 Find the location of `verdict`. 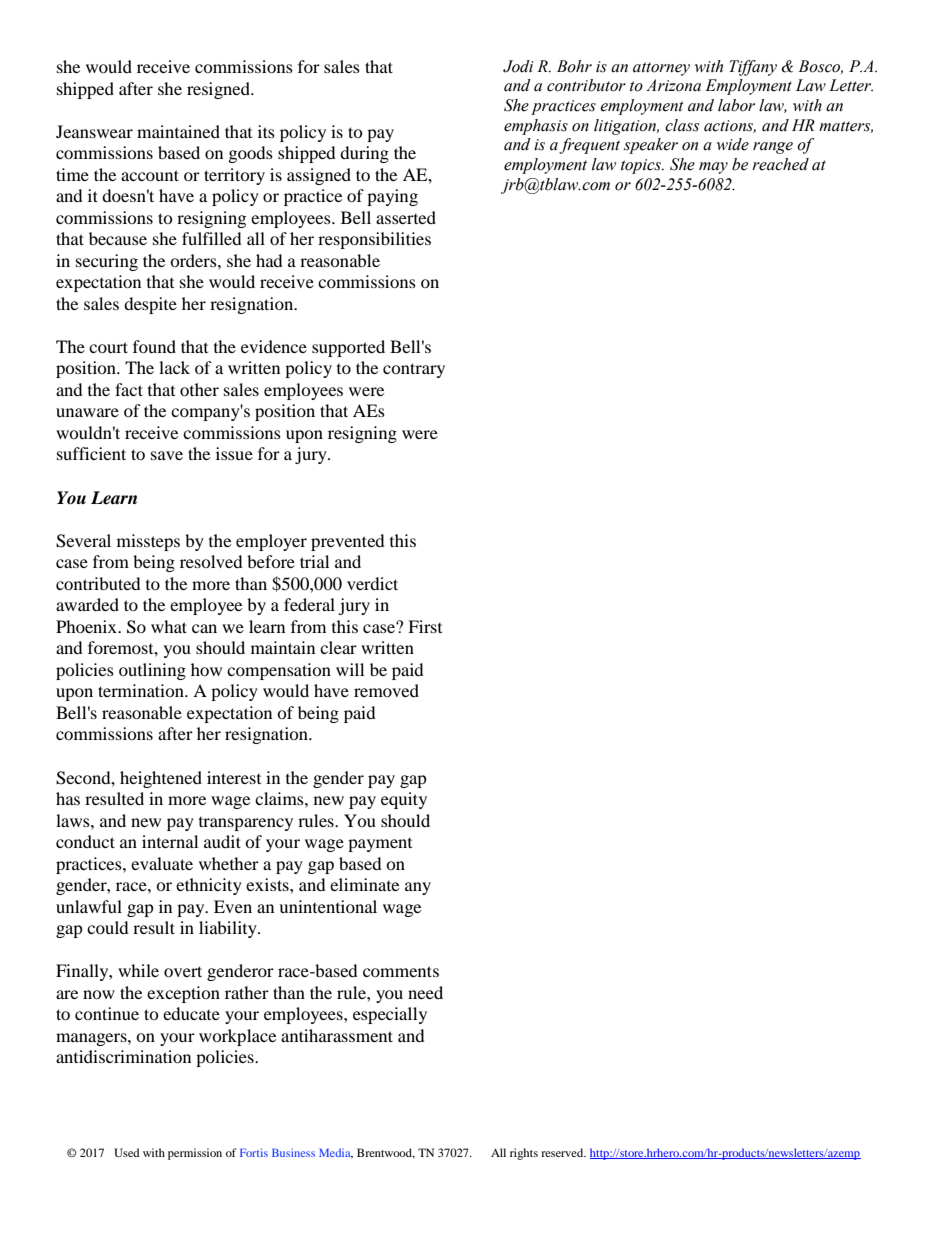

verdict is located at coordinates (372, 583).
